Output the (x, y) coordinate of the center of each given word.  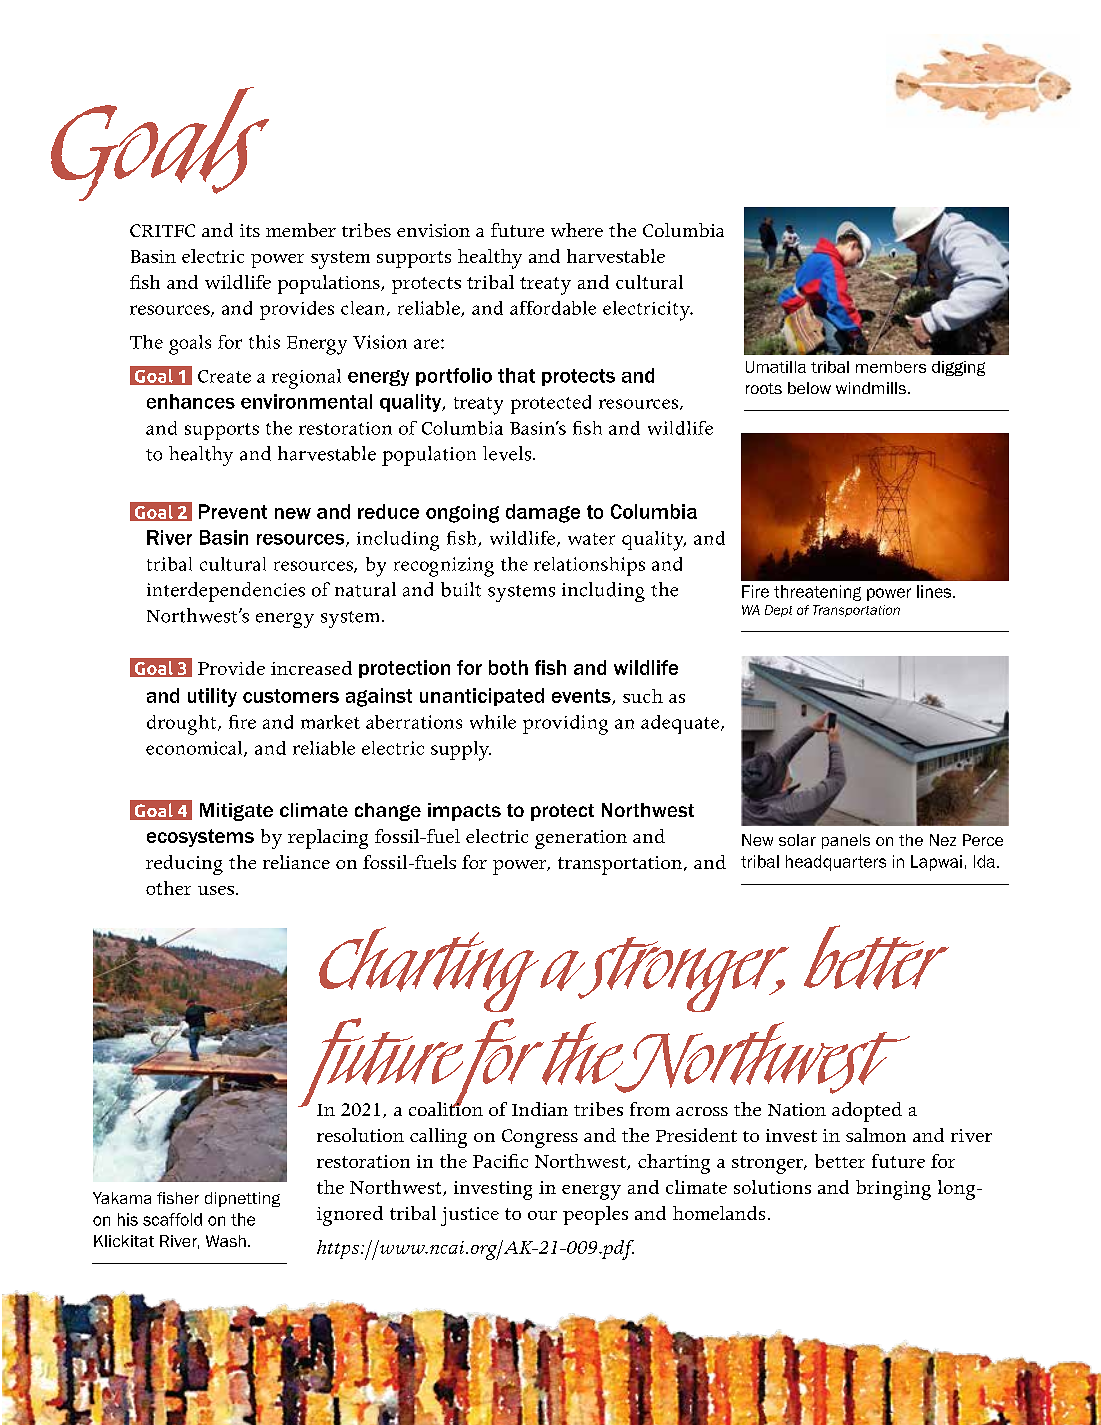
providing (565, 725)
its (250, 230)
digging (958, 368)
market (330, 722)
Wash (226, 1241)
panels (846, 841)
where (577, 230)
